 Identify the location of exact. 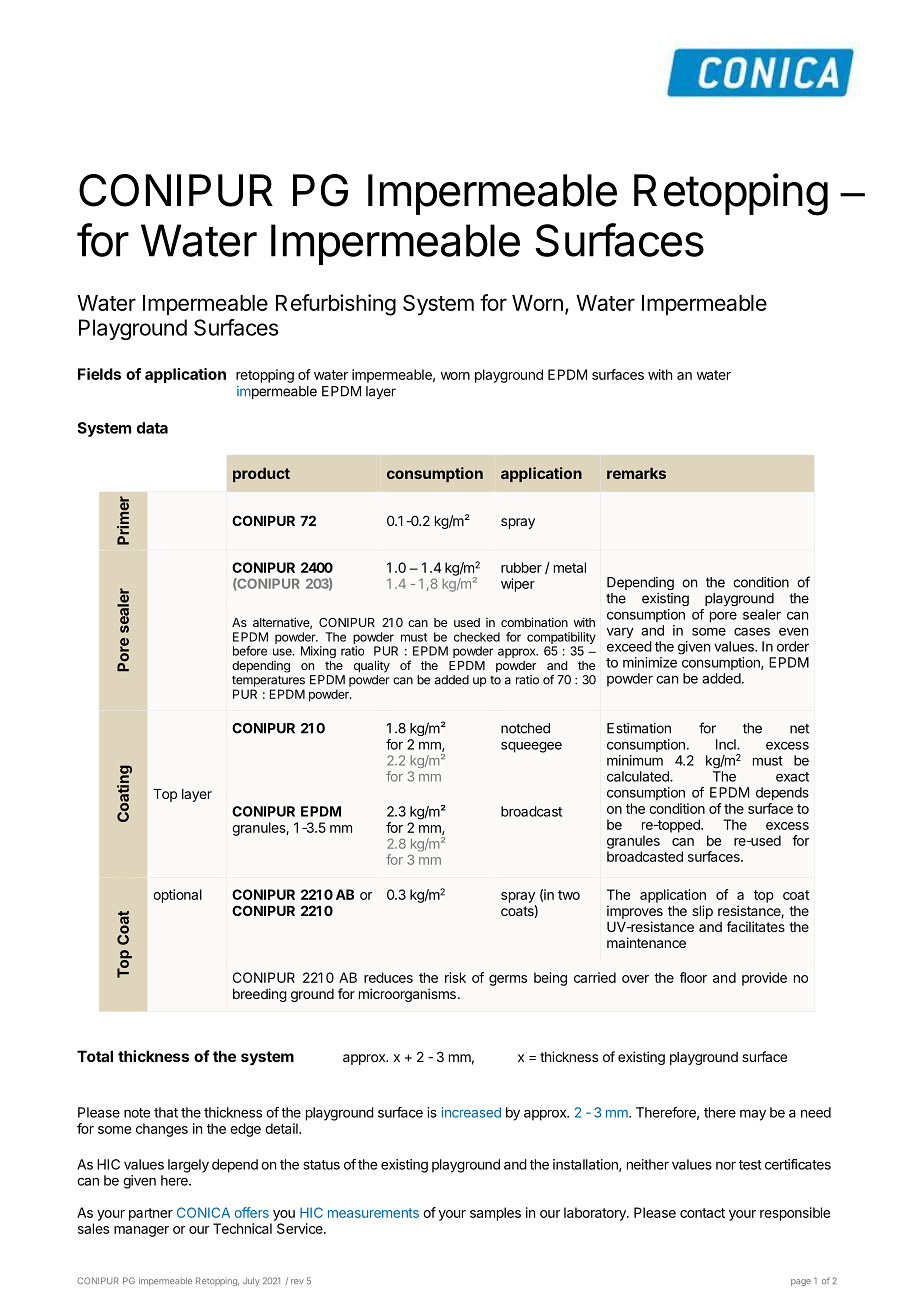
(792, 777).
